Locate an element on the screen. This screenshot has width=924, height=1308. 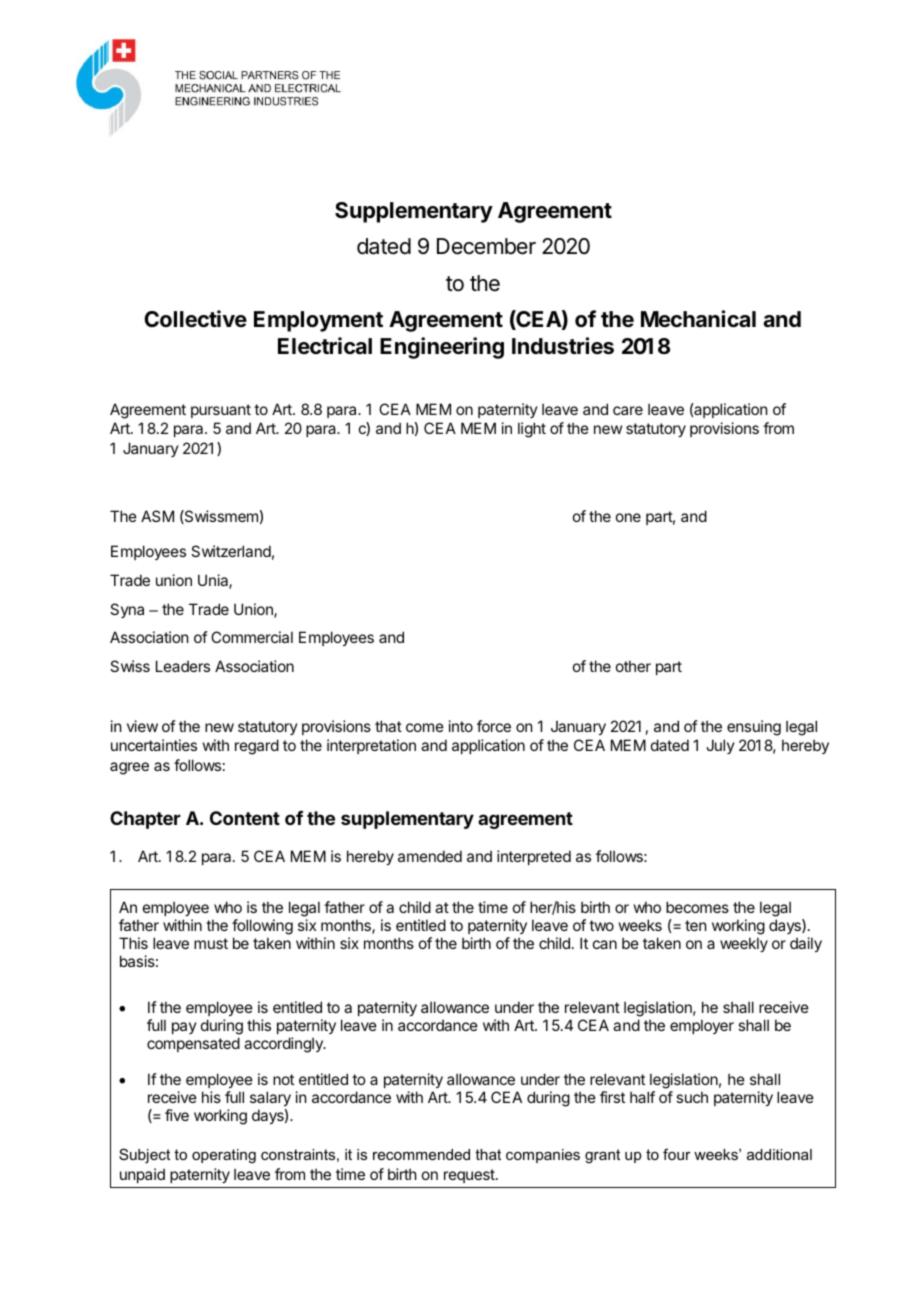
ensuing is located at coordinates (754, 728).
